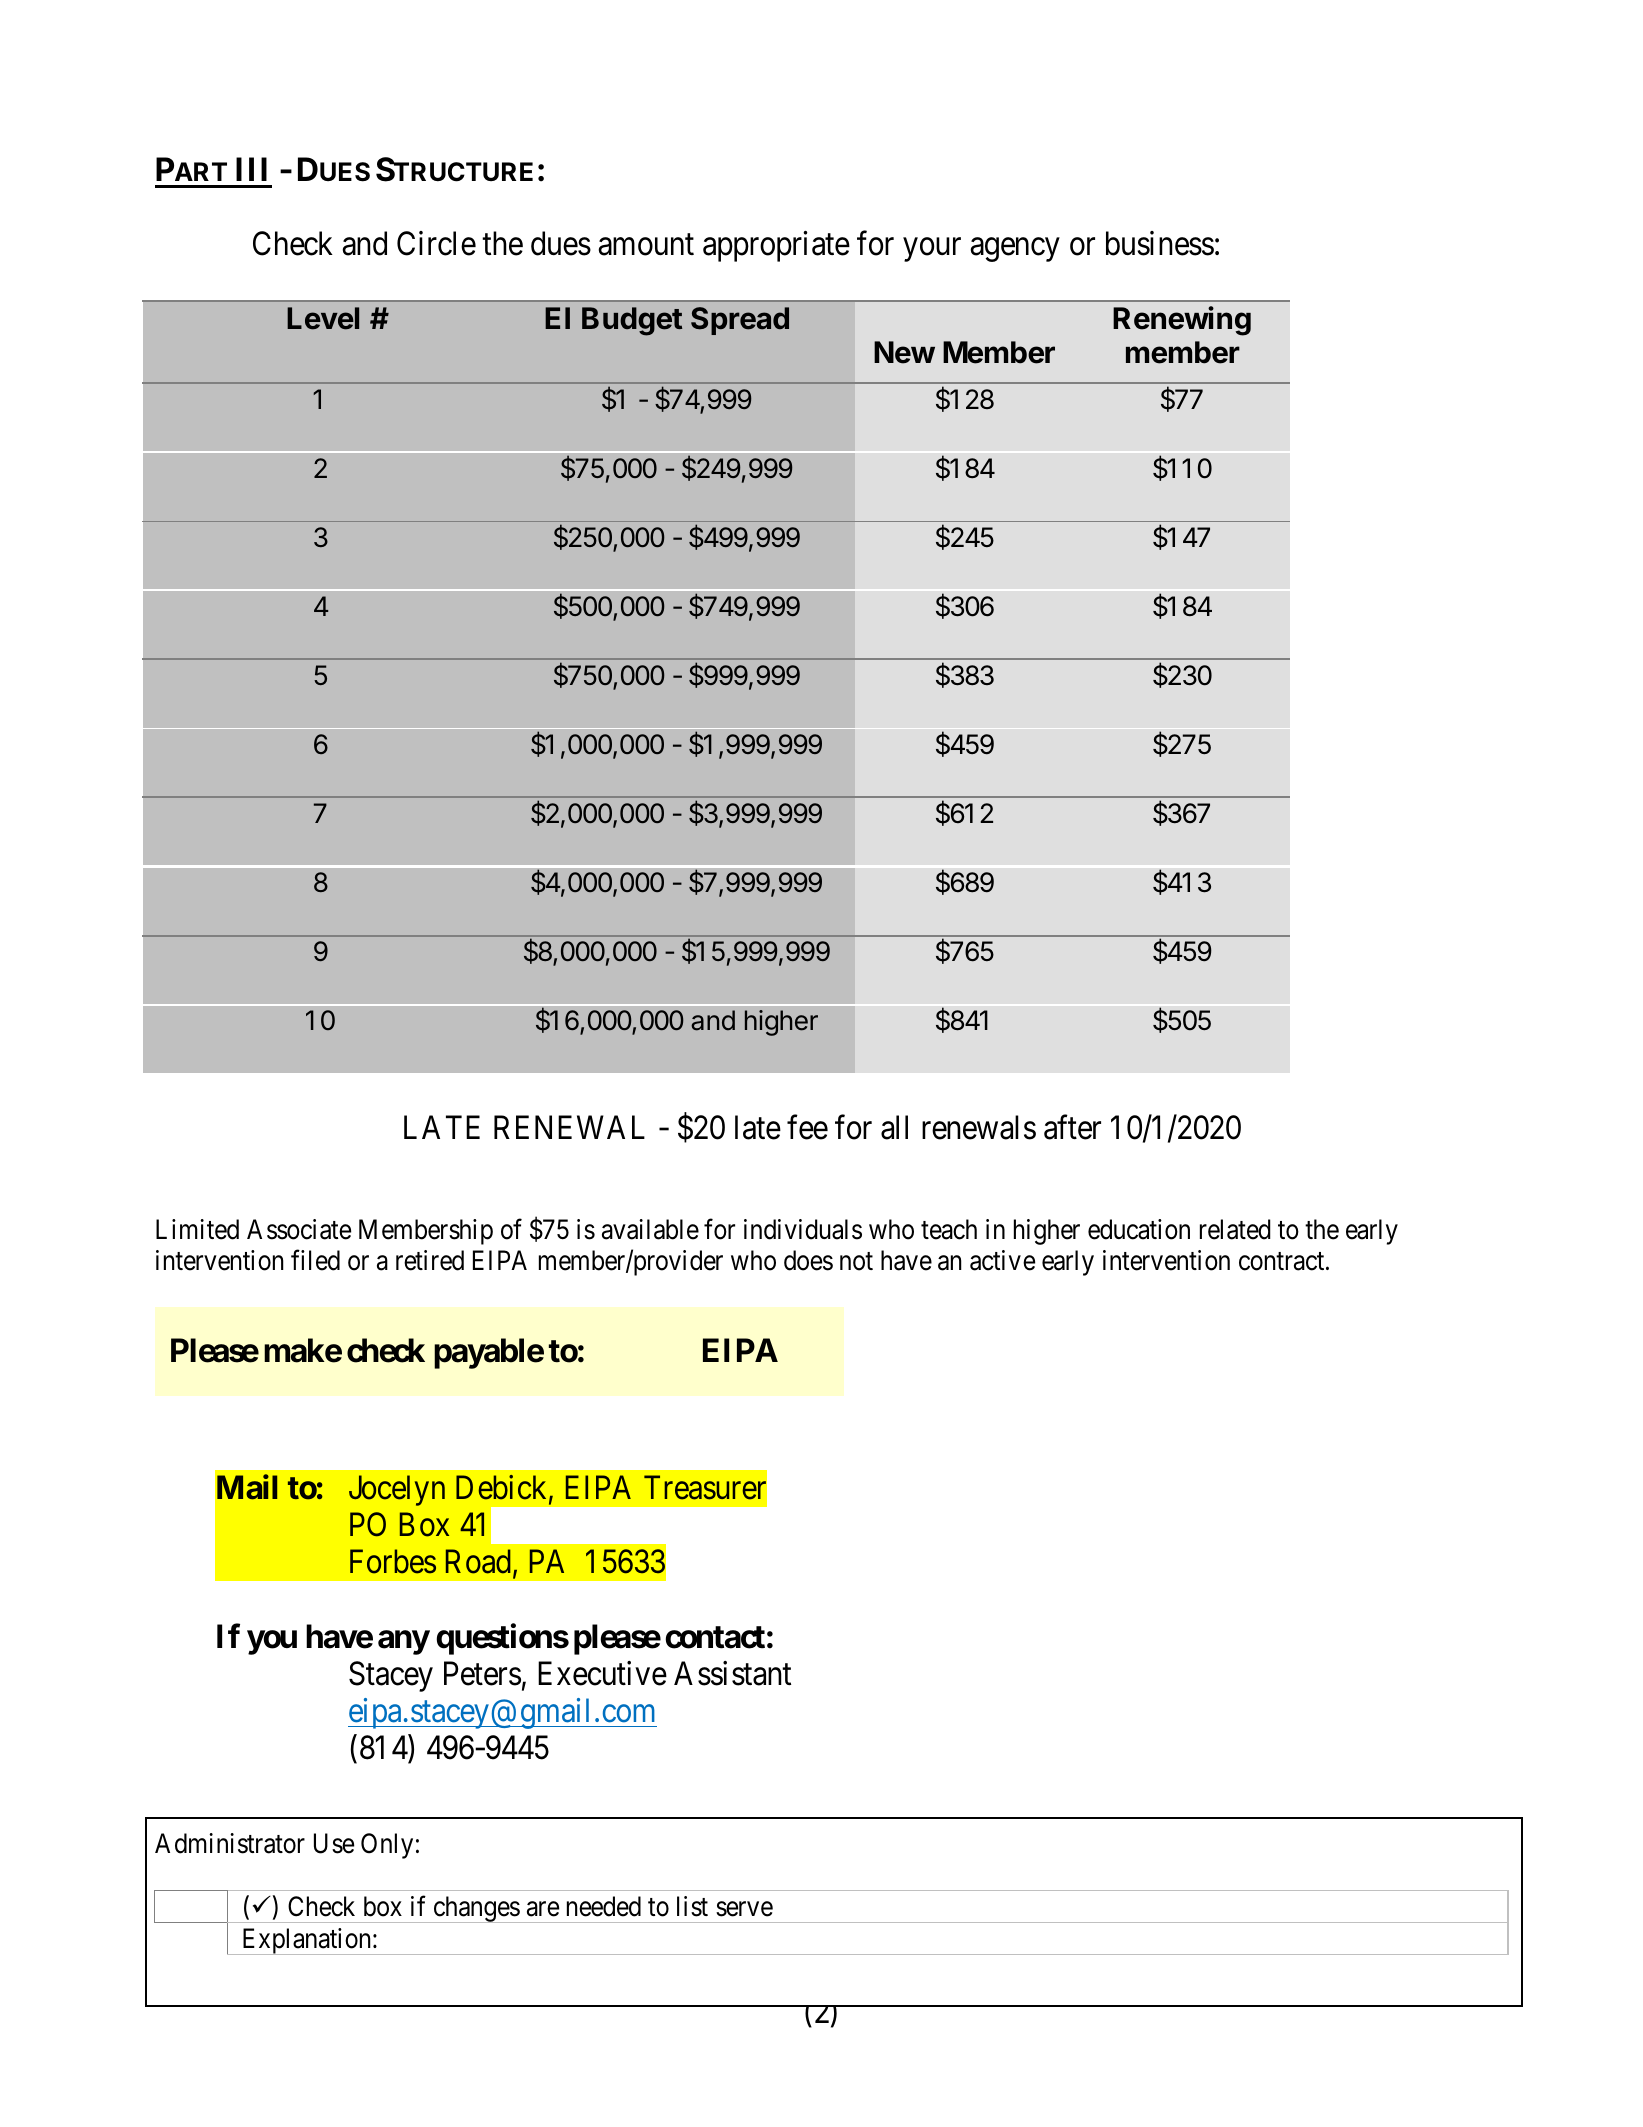  I want to click on Associate, so click(299, 1229).
